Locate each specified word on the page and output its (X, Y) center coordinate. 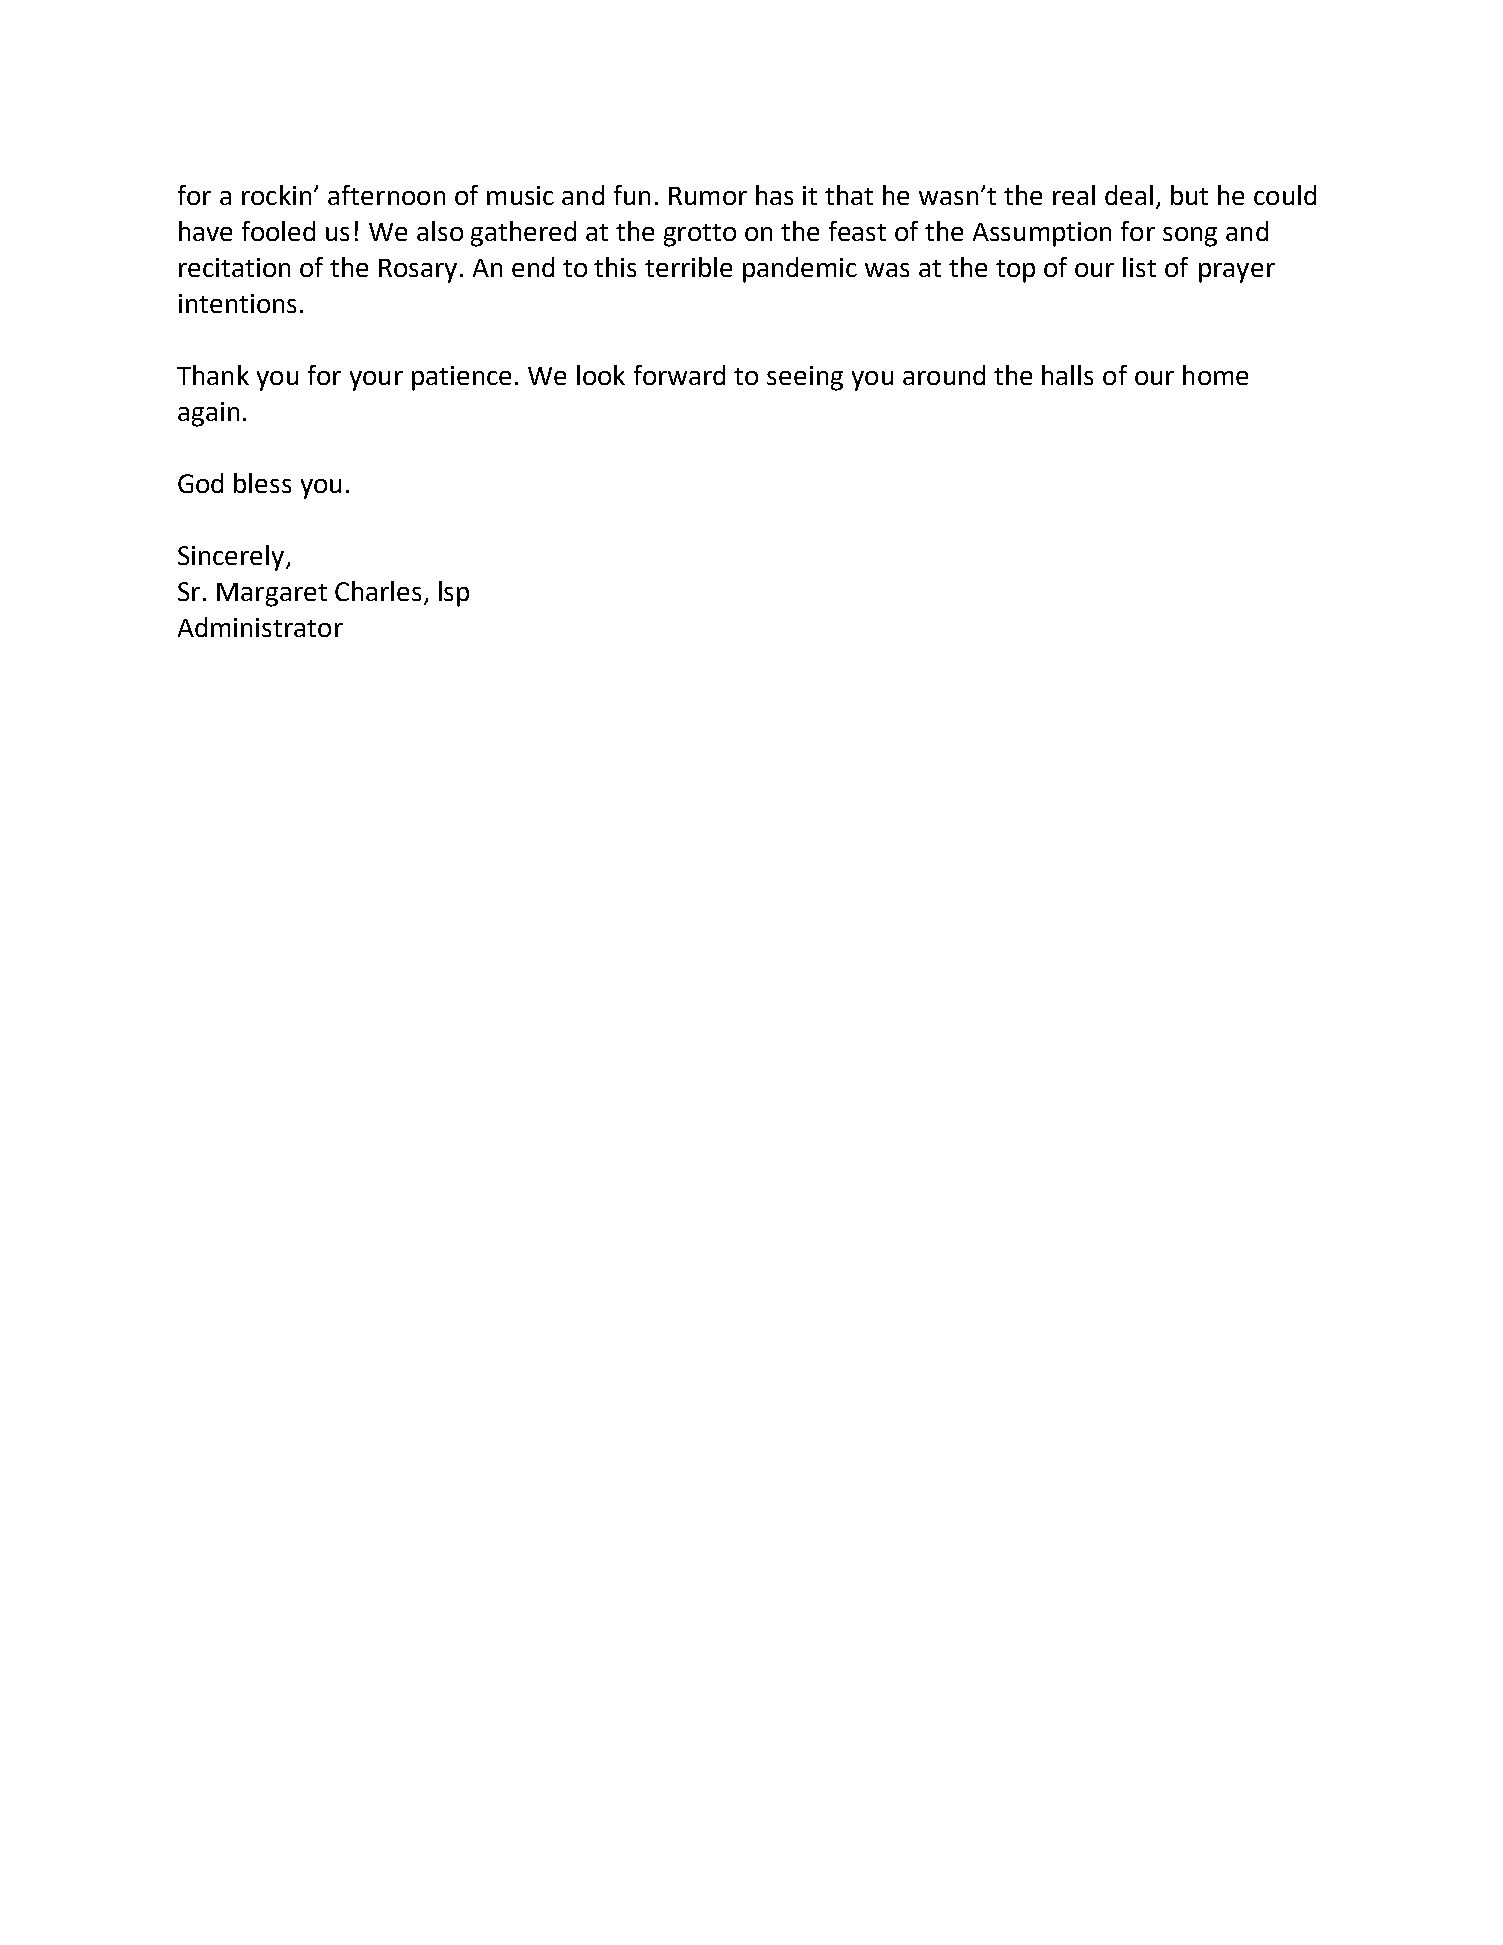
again (208, 414)
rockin (276, 195)
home (1215, 375)
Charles (378, 591)
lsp (454, 594)
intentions (237, 303)
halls (1067, 375)
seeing (805, 378)
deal (1129, 195)
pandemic (800, 270)
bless (262, 483)
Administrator (260, 627)
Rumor (708, 196)
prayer (1237, 273)
